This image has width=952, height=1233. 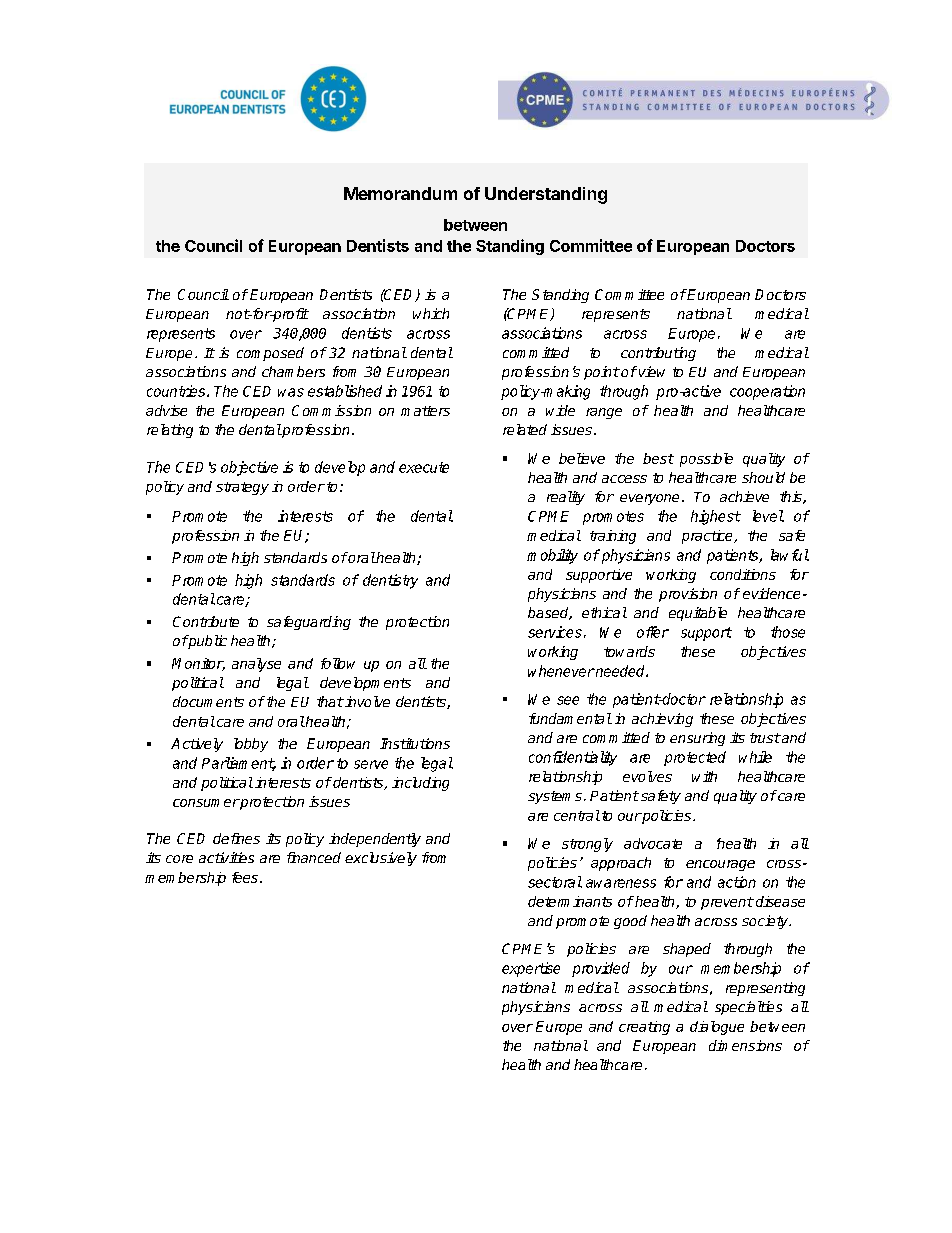 What do you see at coordinates (431, 313) in the image?
I see `which` at bounding box center [431, 313].
